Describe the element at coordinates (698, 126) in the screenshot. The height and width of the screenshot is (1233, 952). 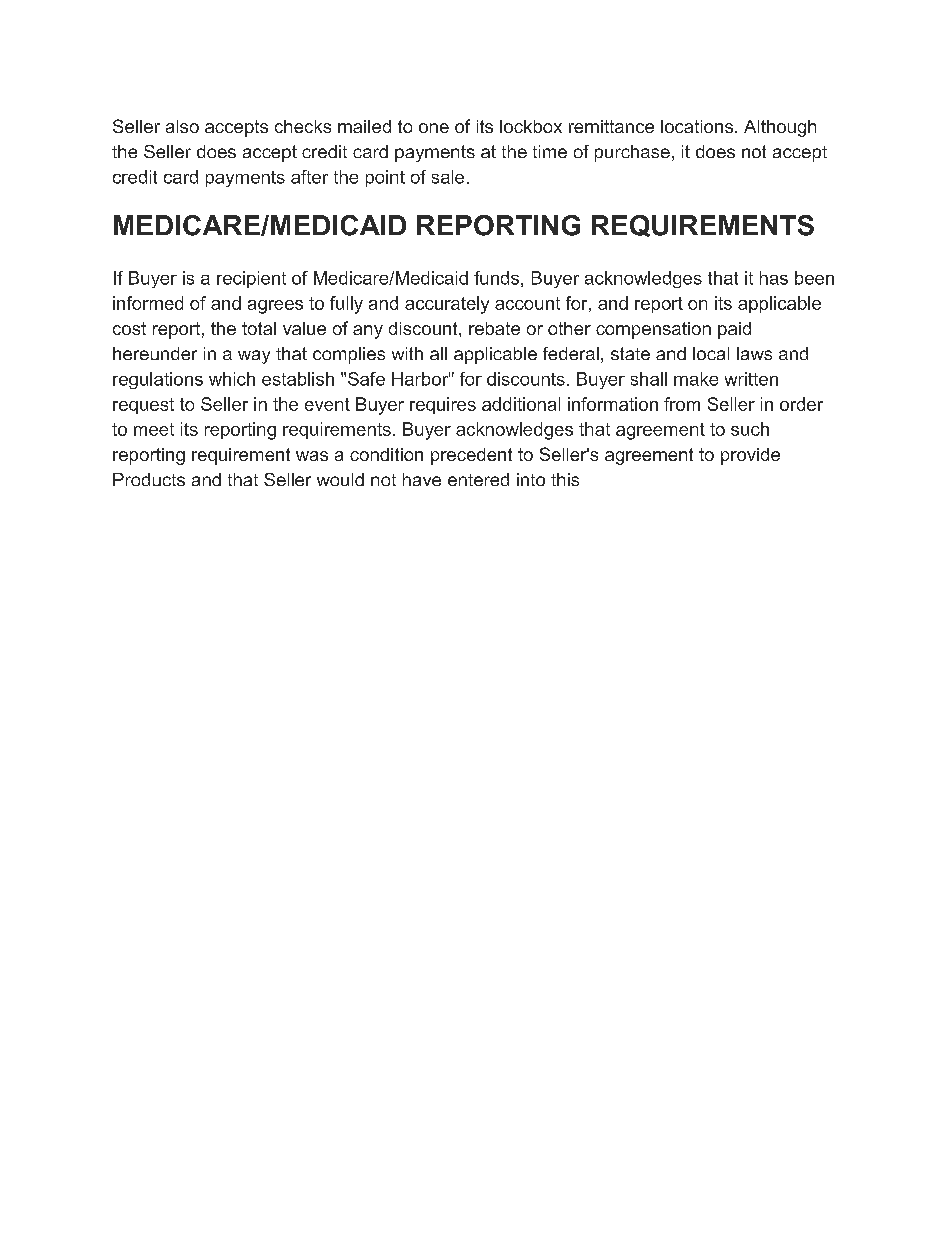
I see `locations` at that location.
